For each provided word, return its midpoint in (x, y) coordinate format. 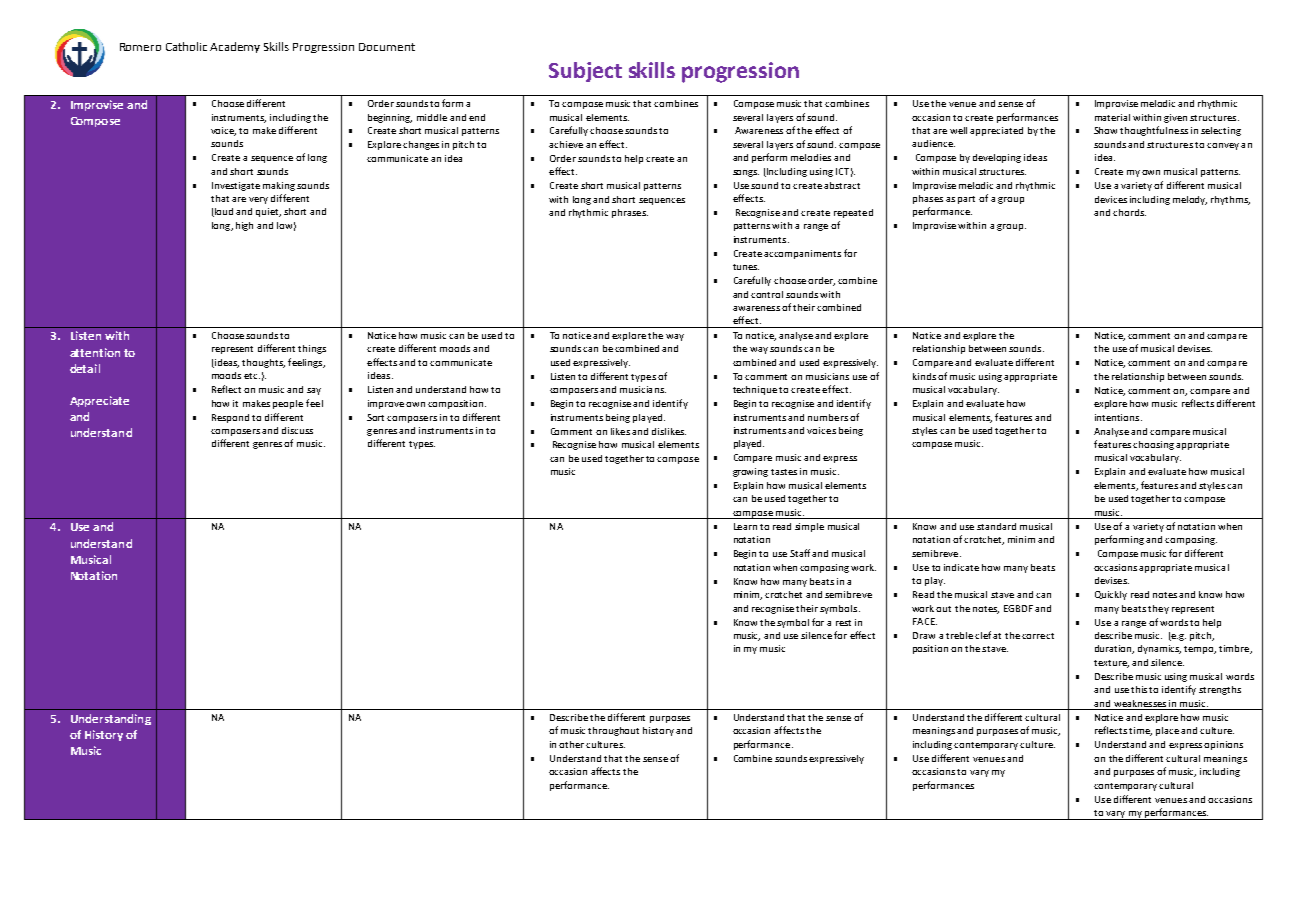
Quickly (1111, 595)
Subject (585, 72)
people (288, 404)
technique (755, 390)
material (1112, 117)
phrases (630, 213)
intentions (1118, 417)
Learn (745, 526)
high (244, 226)
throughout (613, 731)
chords (1129, 212)
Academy (235, 47)
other (573, 744)
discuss (297, 430)
